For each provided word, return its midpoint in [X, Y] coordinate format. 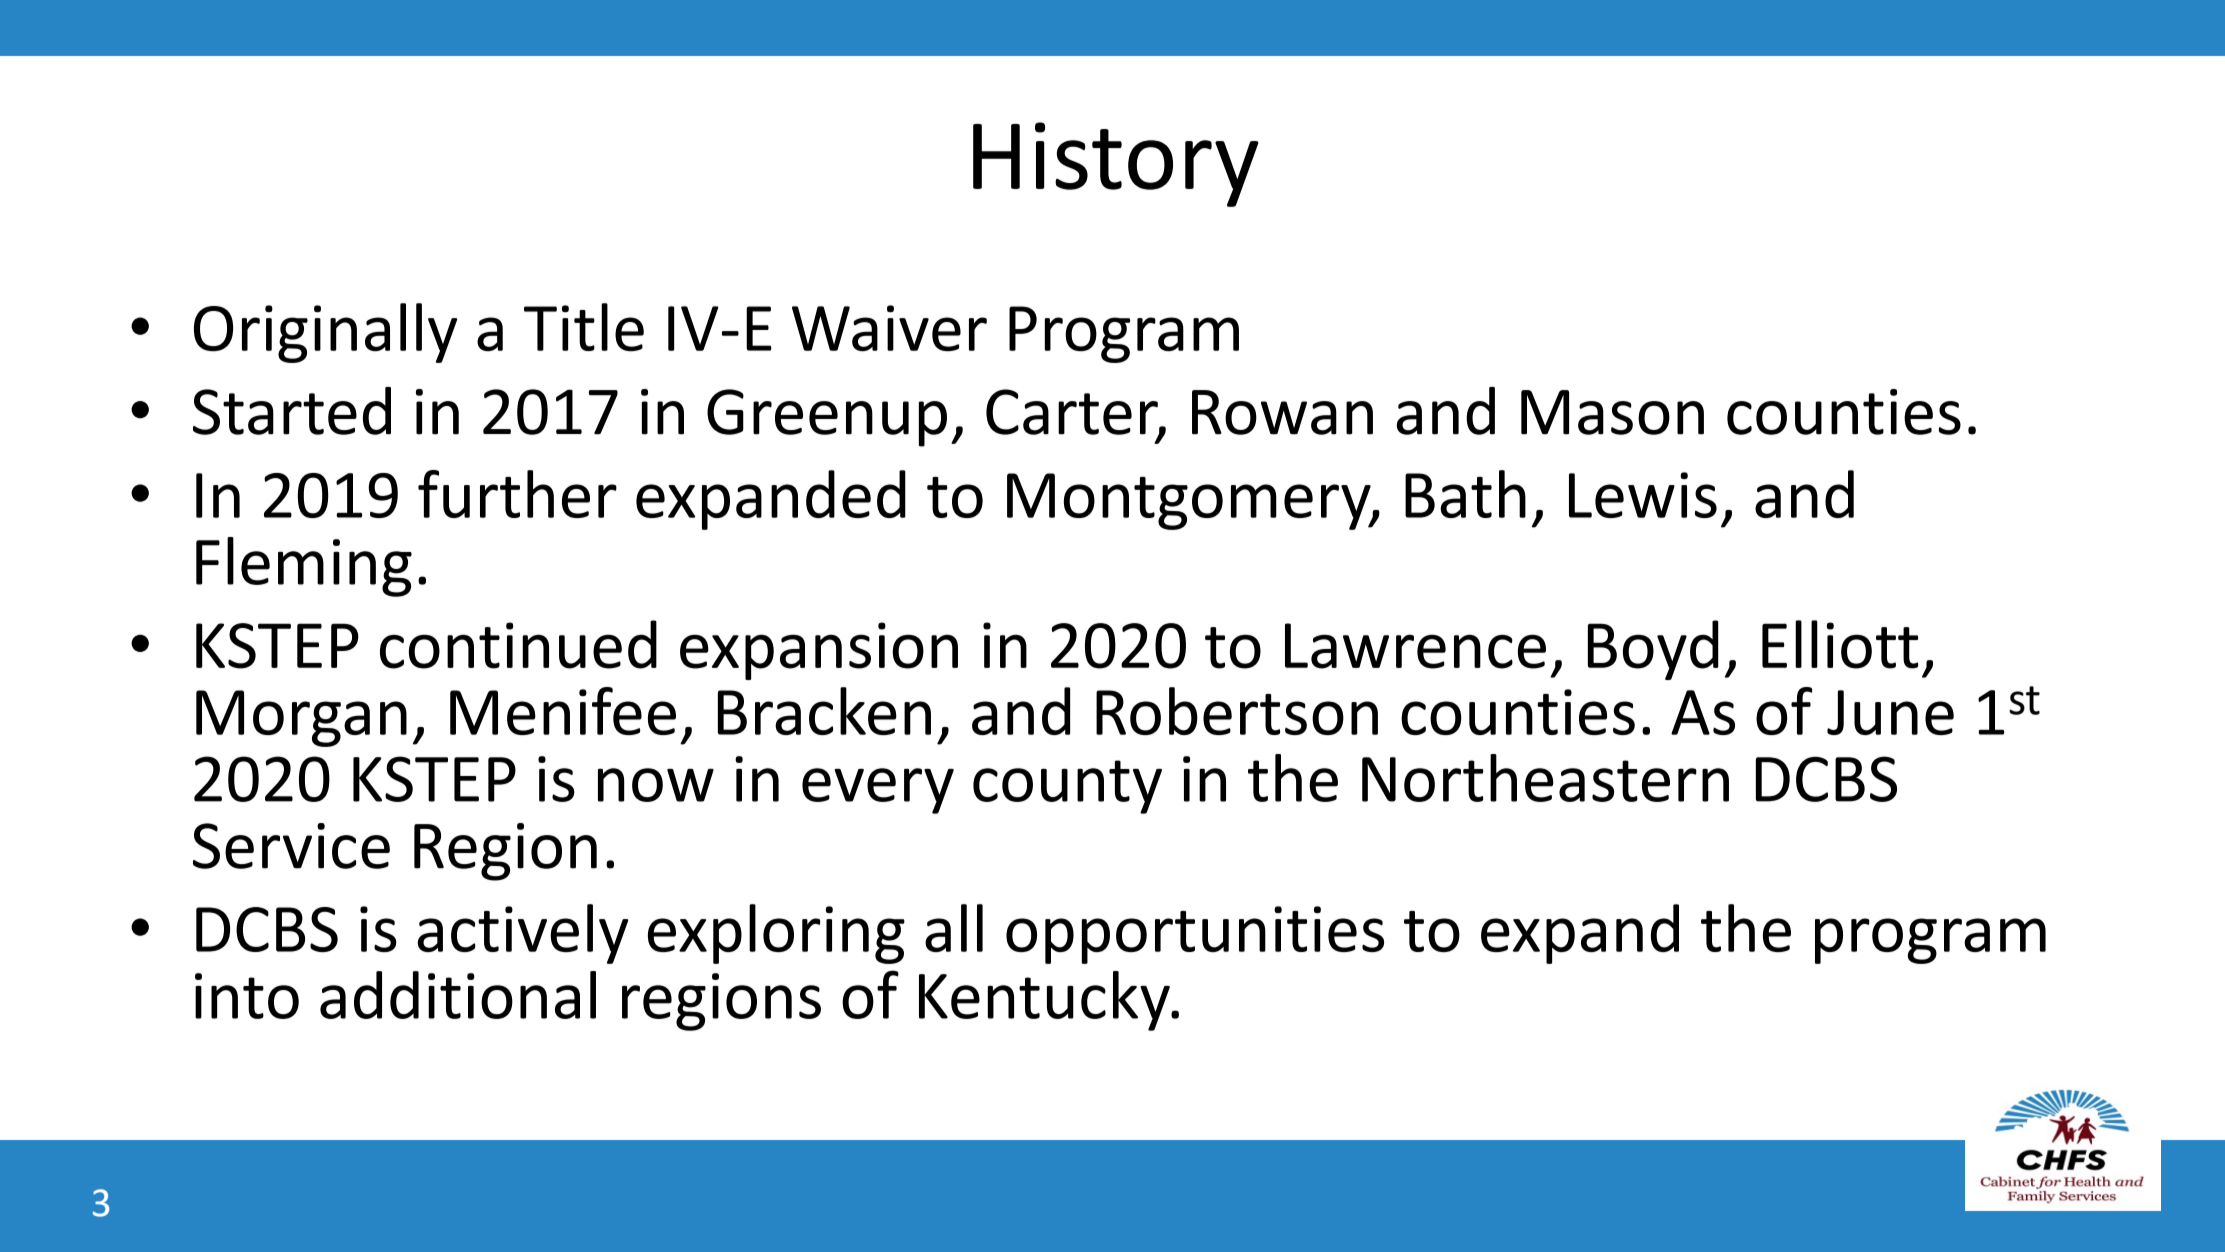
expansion [819, 651]
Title [584, 327]
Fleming [304, 567]
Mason [1612, 412]
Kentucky [1045, 1001]
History [1116, 164]
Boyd [1653, 650]
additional [458, 995]
